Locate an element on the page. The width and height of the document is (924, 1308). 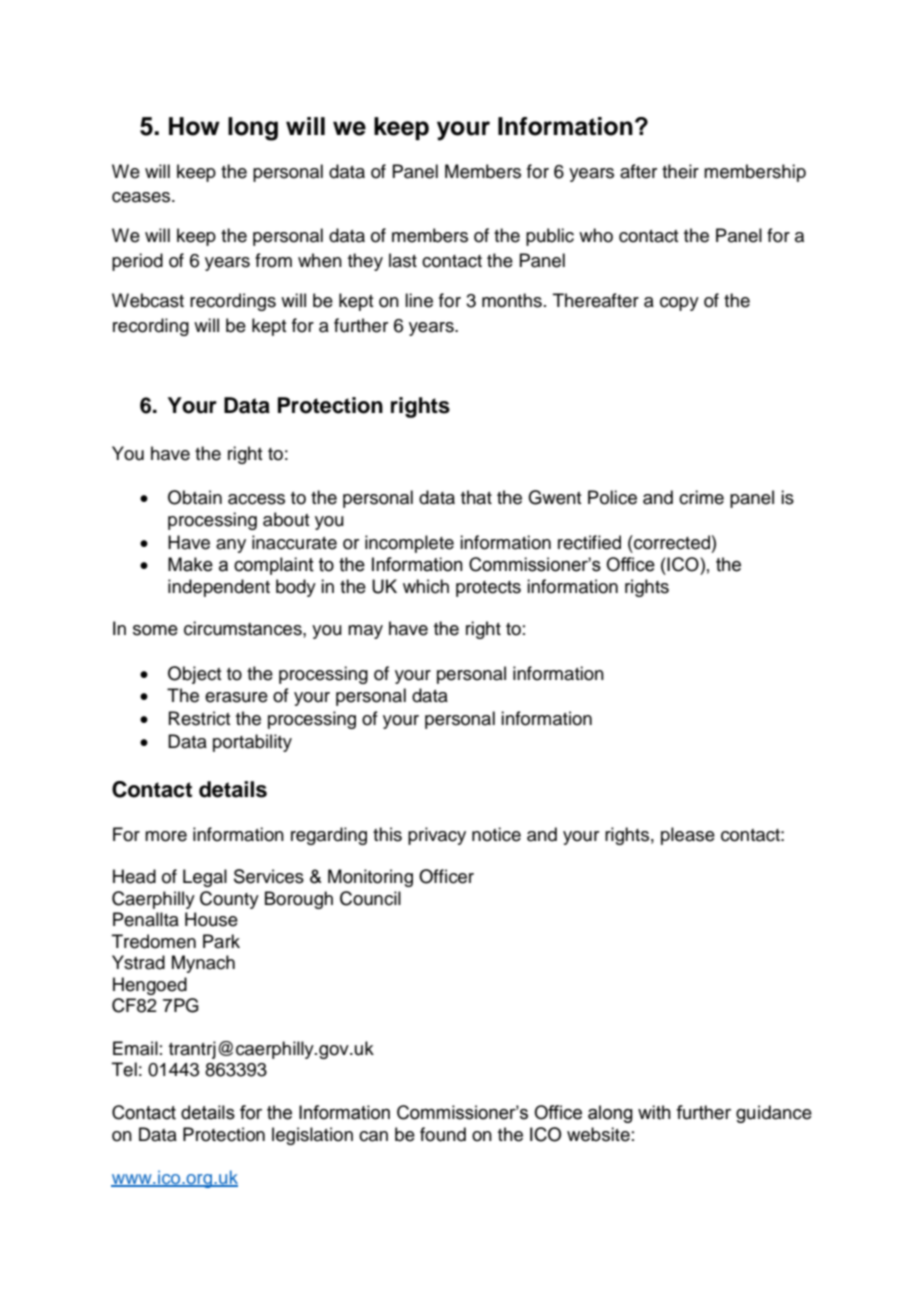
rectified is located at coordinates (589, 542).
